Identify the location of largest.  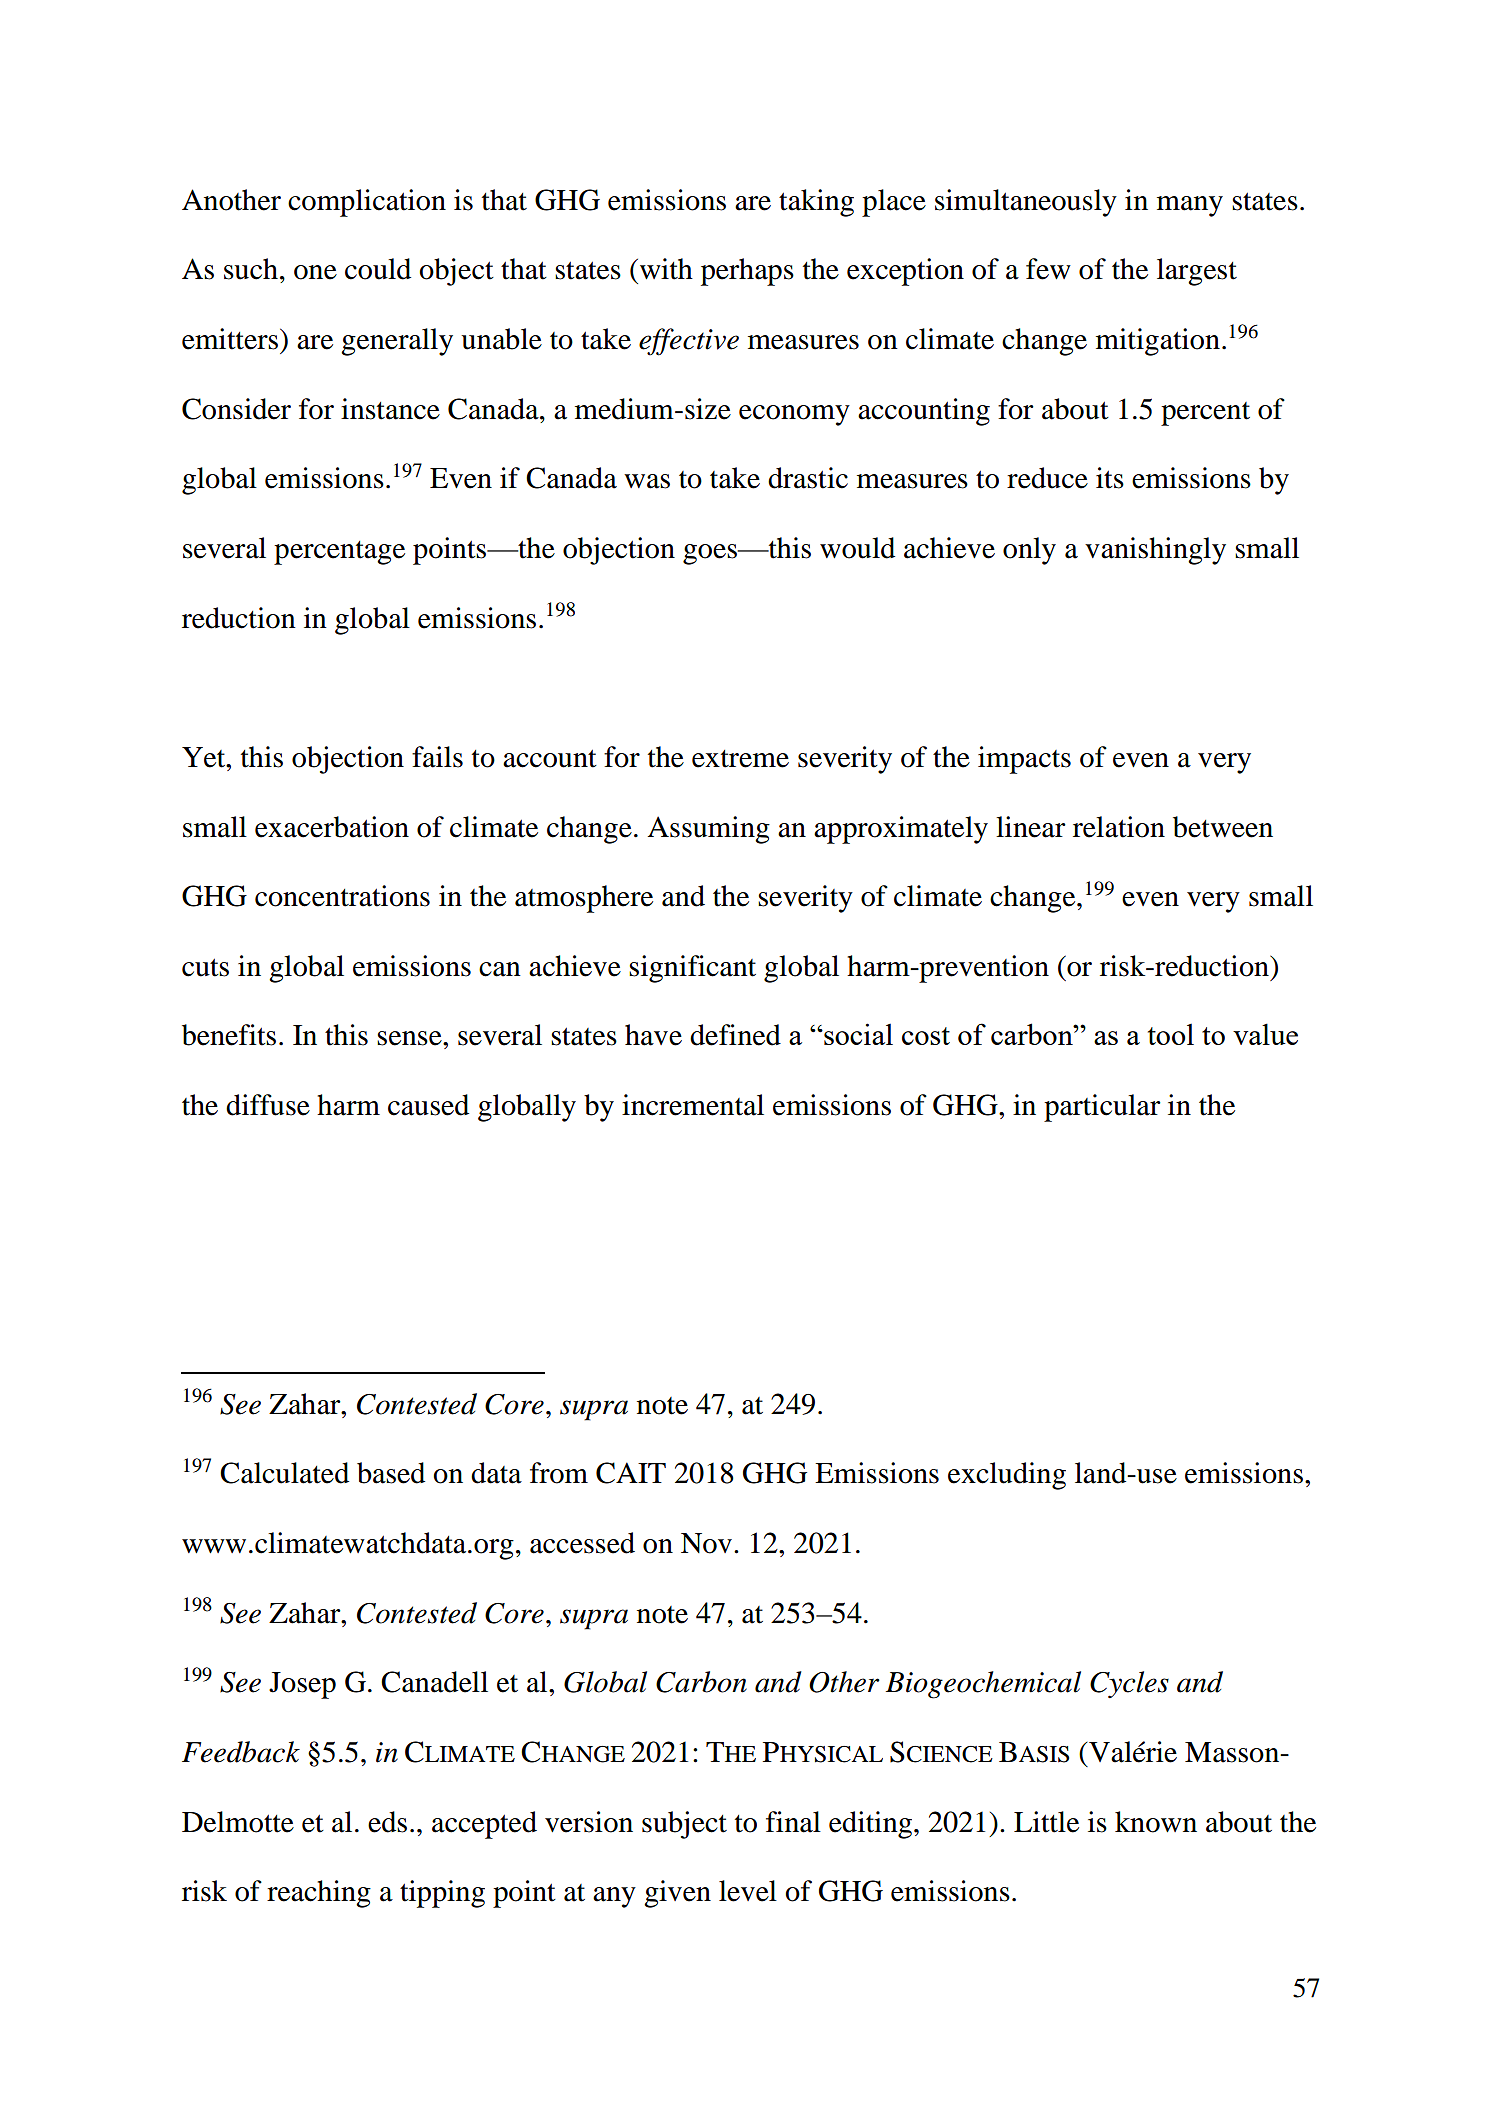
(1197, 272).
